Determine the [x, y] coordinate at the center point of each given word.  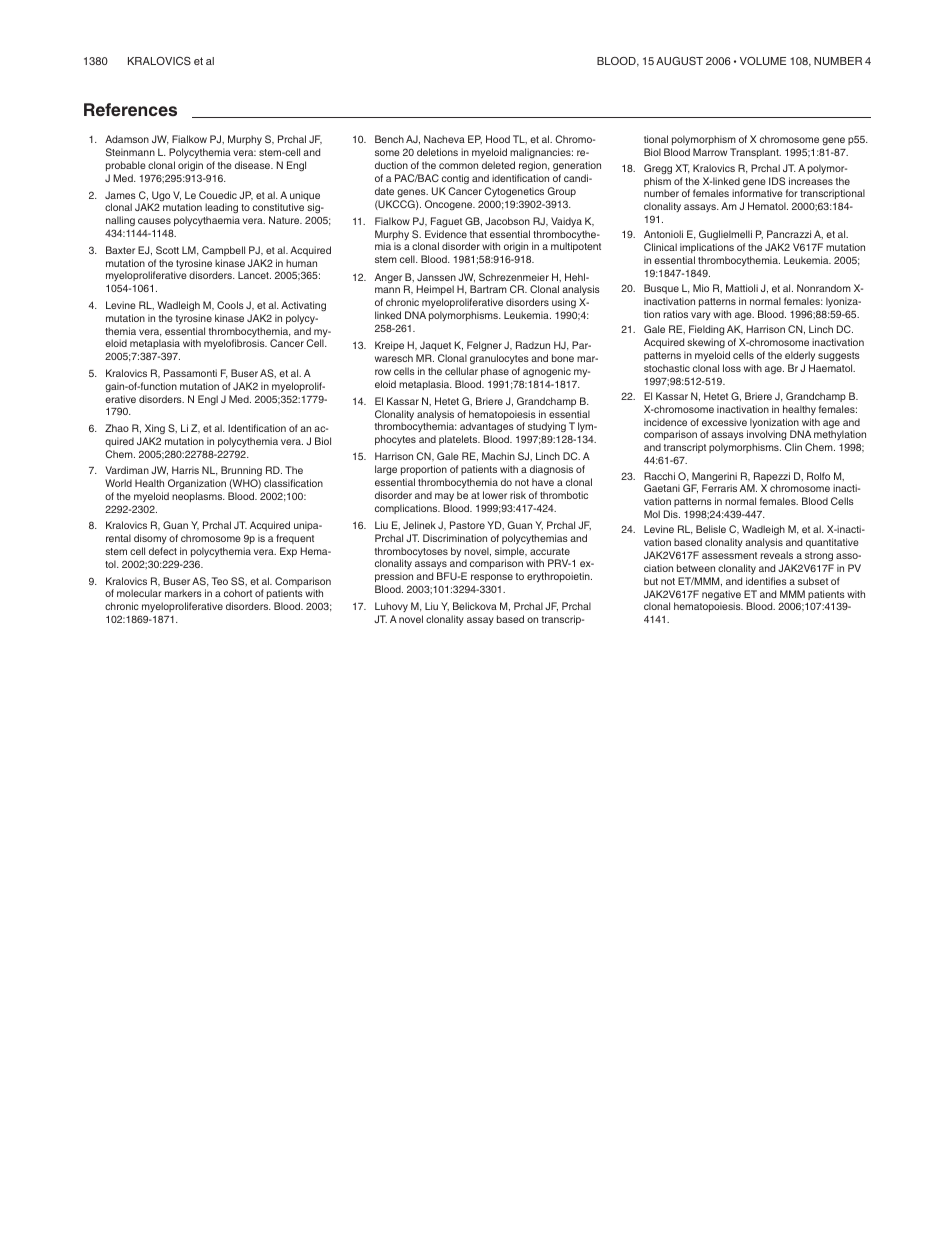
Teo [220, 581]
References [130, 109]
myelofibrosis [235, 344]
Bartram [488, 289]
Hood [498, 139]
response [492, 578]
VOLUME [763, 60]
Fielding [706, 332]
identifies [766, 581]
